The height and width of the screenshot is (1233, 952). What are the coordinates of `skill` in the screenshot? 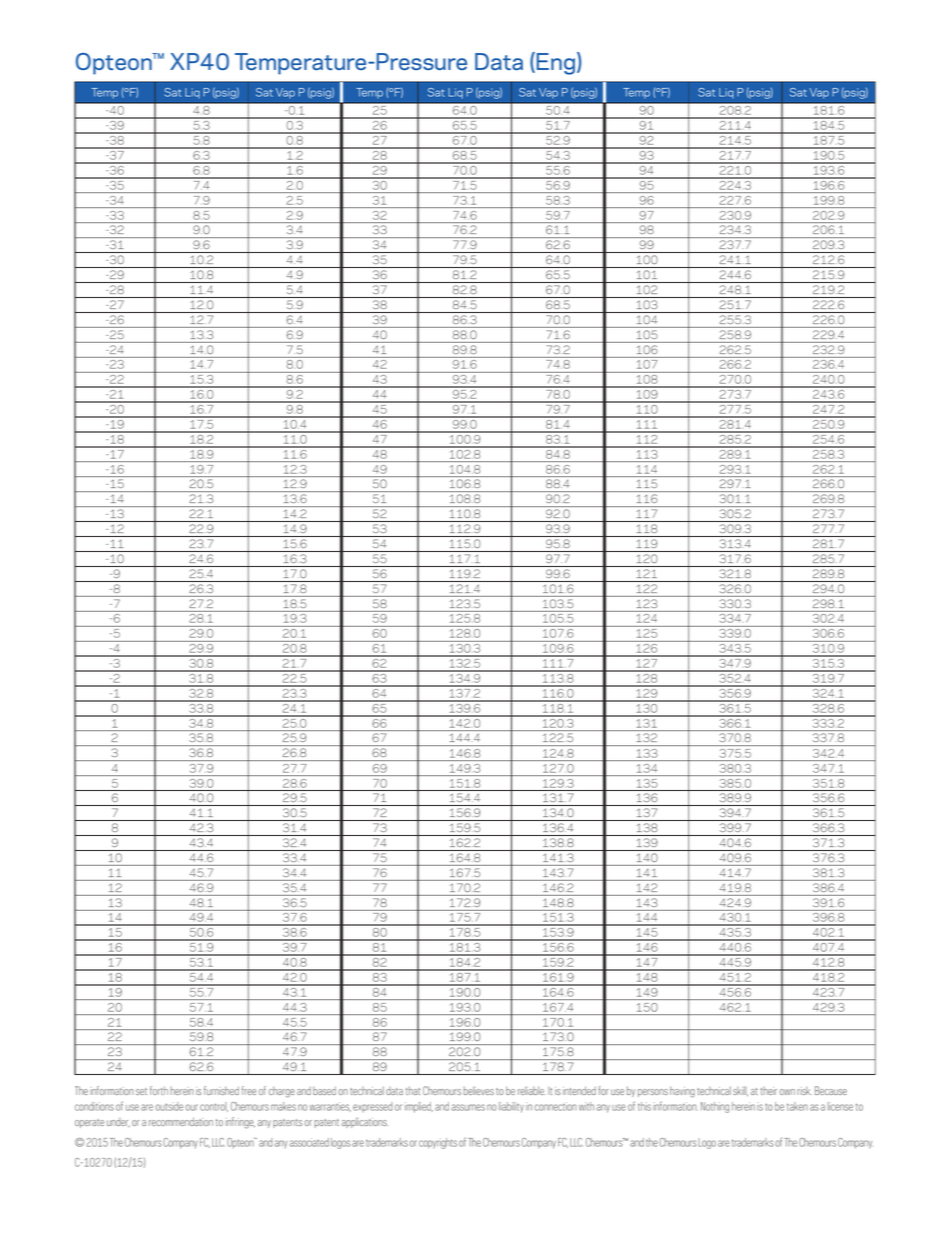 It's located at (740, 1091).
